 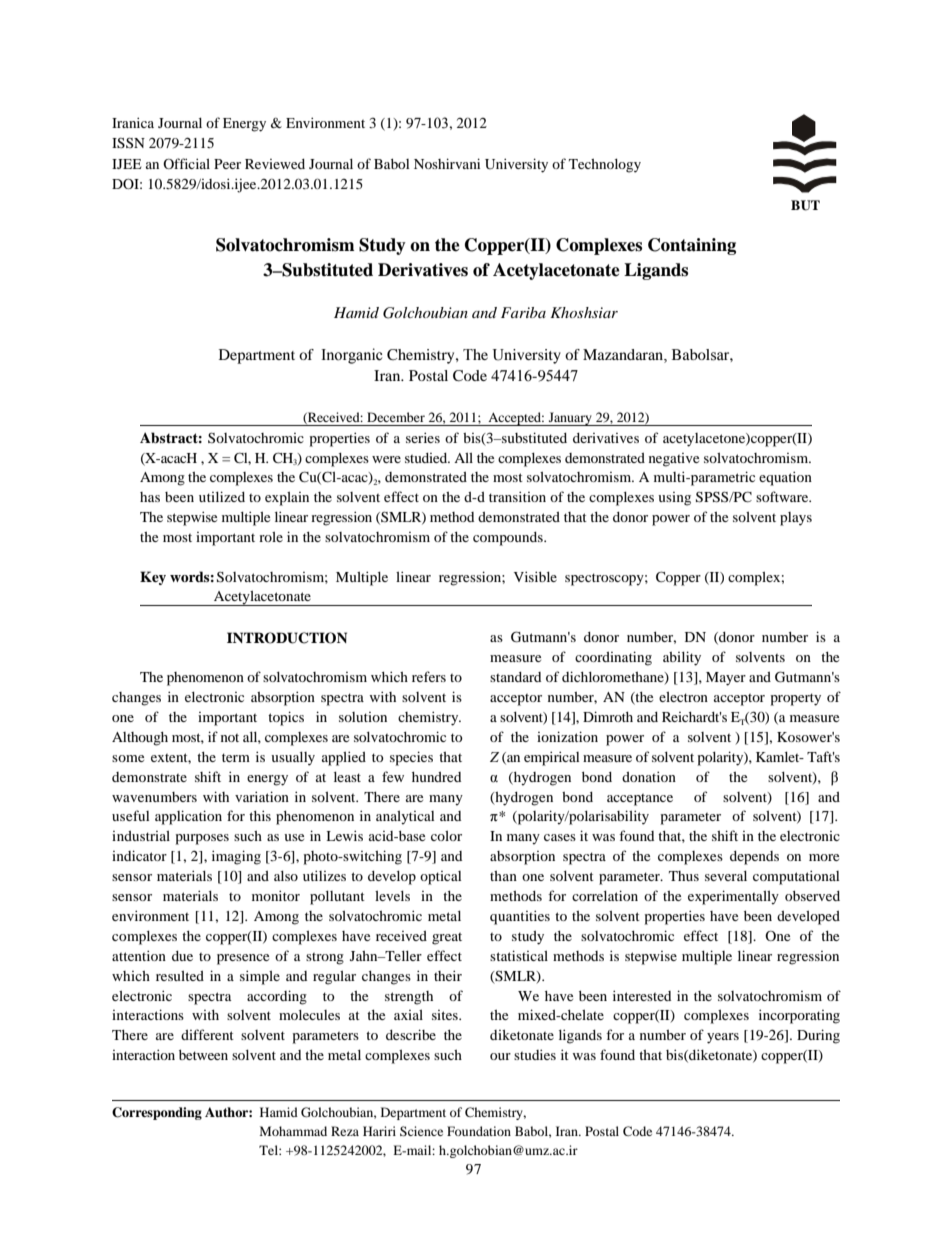 I want to click on donation, so click(x=649, y=776).
